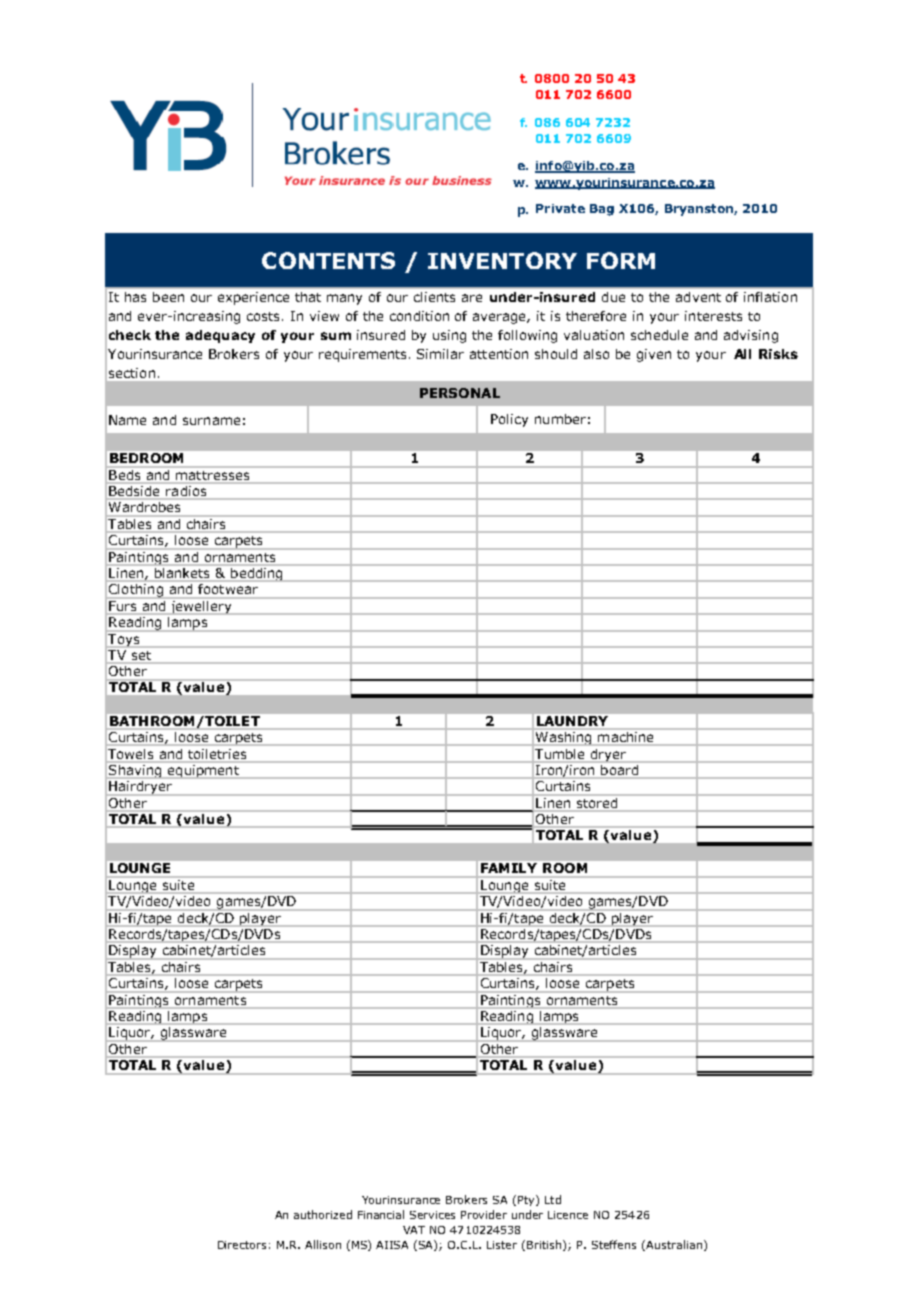  I want to click on number, so click(560, 419).
